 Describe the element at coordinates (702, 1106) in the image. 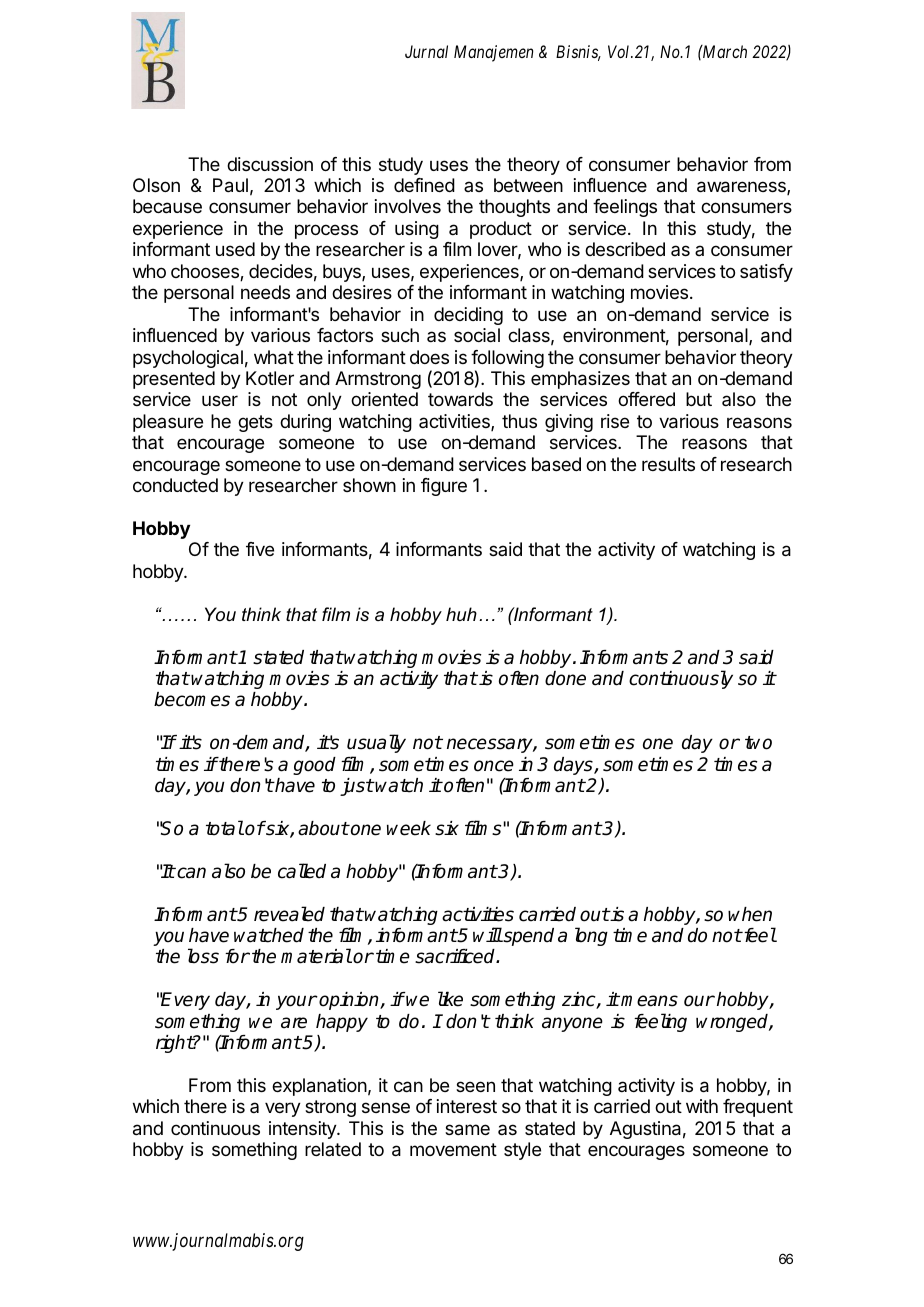

I see `with` at that location.
